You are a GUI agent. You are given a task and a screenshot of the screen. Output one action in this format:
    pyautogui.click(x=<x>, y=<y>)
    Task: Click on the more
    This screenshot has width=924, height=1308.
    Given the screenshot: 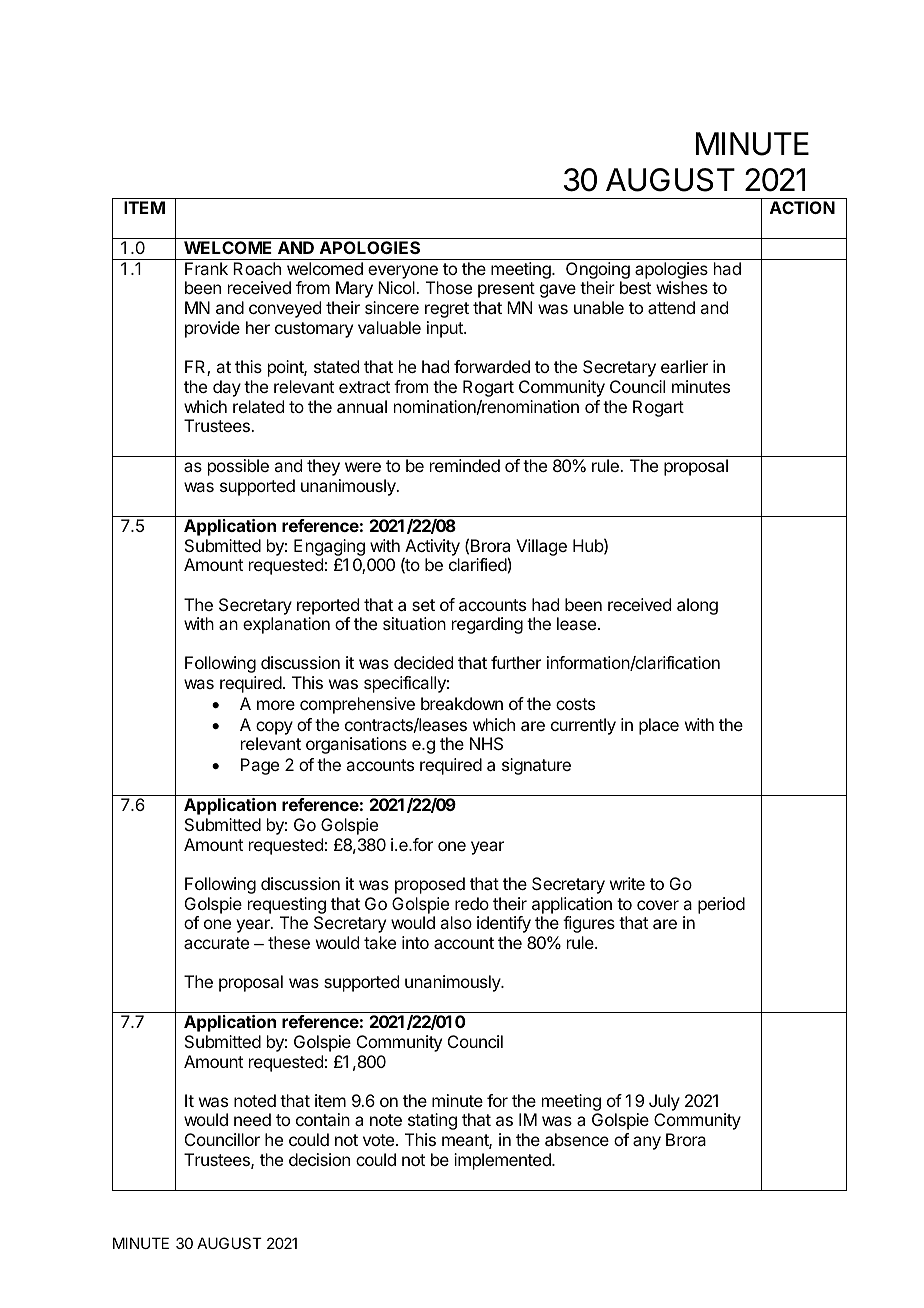 What is the action you would take?
    pyautogui.click(x=276, y=705)
